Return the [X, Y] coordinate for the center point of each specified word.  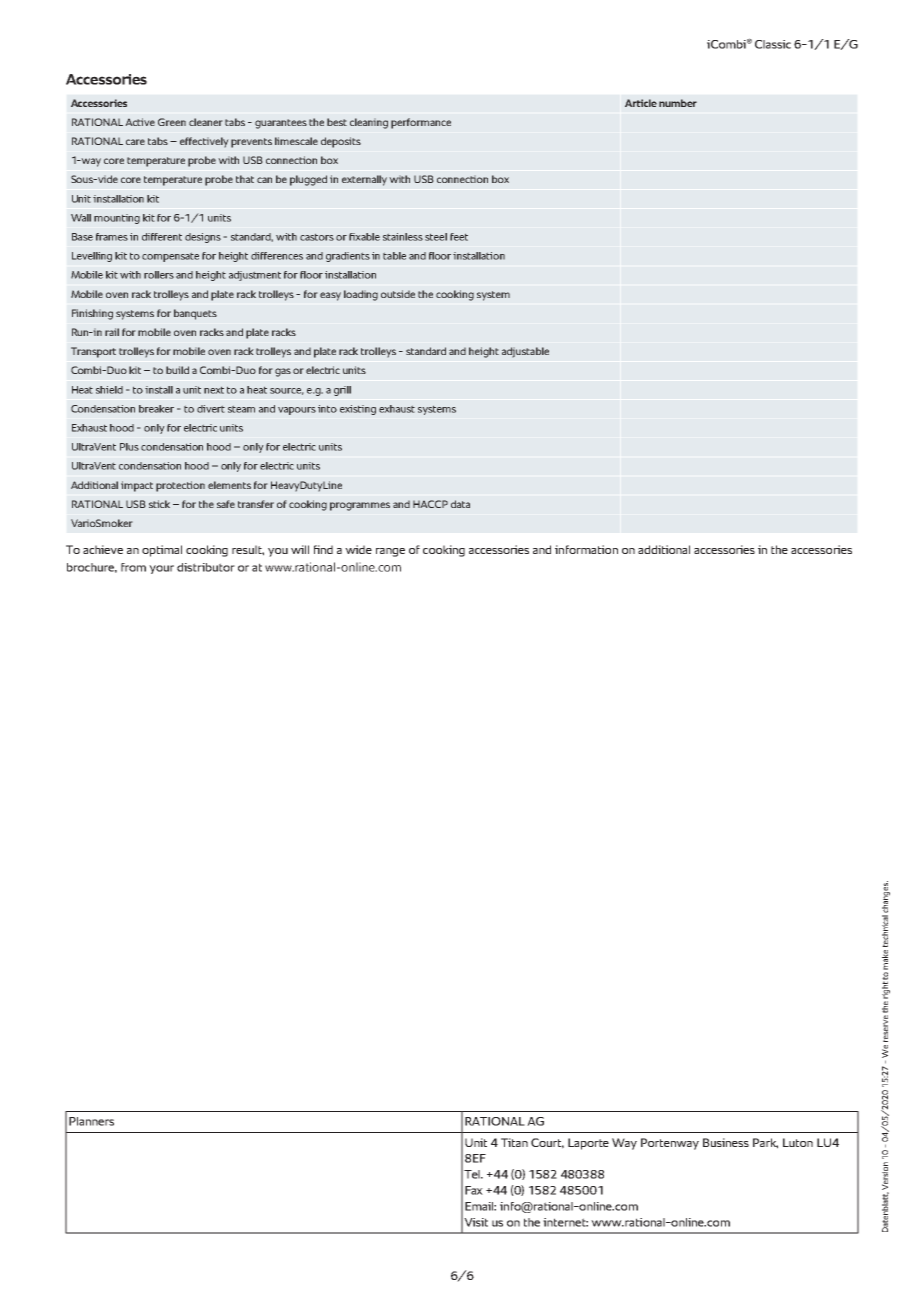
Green [172, 122]
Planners [91, 1121]
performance [421, 123]
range [390, 552]
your [161, 569]
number [678, 103]
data [460, 504]
